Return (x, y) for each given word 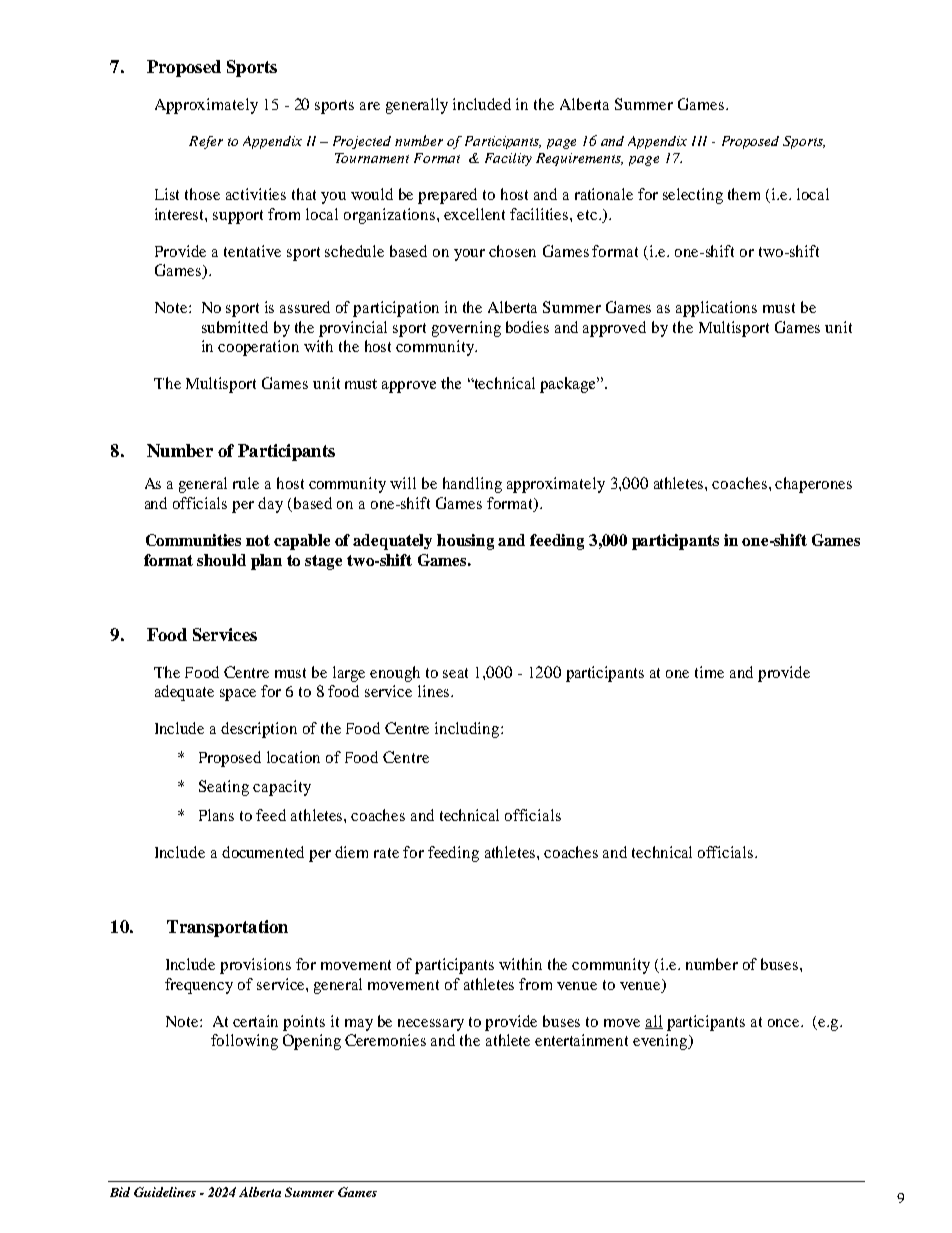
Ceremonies (385, 1040)
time (709, 672)
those (202, 194)
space (238, 695)
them (744, 194)
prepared (447, 196)
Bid (120, 1192)
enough (395, 674)
